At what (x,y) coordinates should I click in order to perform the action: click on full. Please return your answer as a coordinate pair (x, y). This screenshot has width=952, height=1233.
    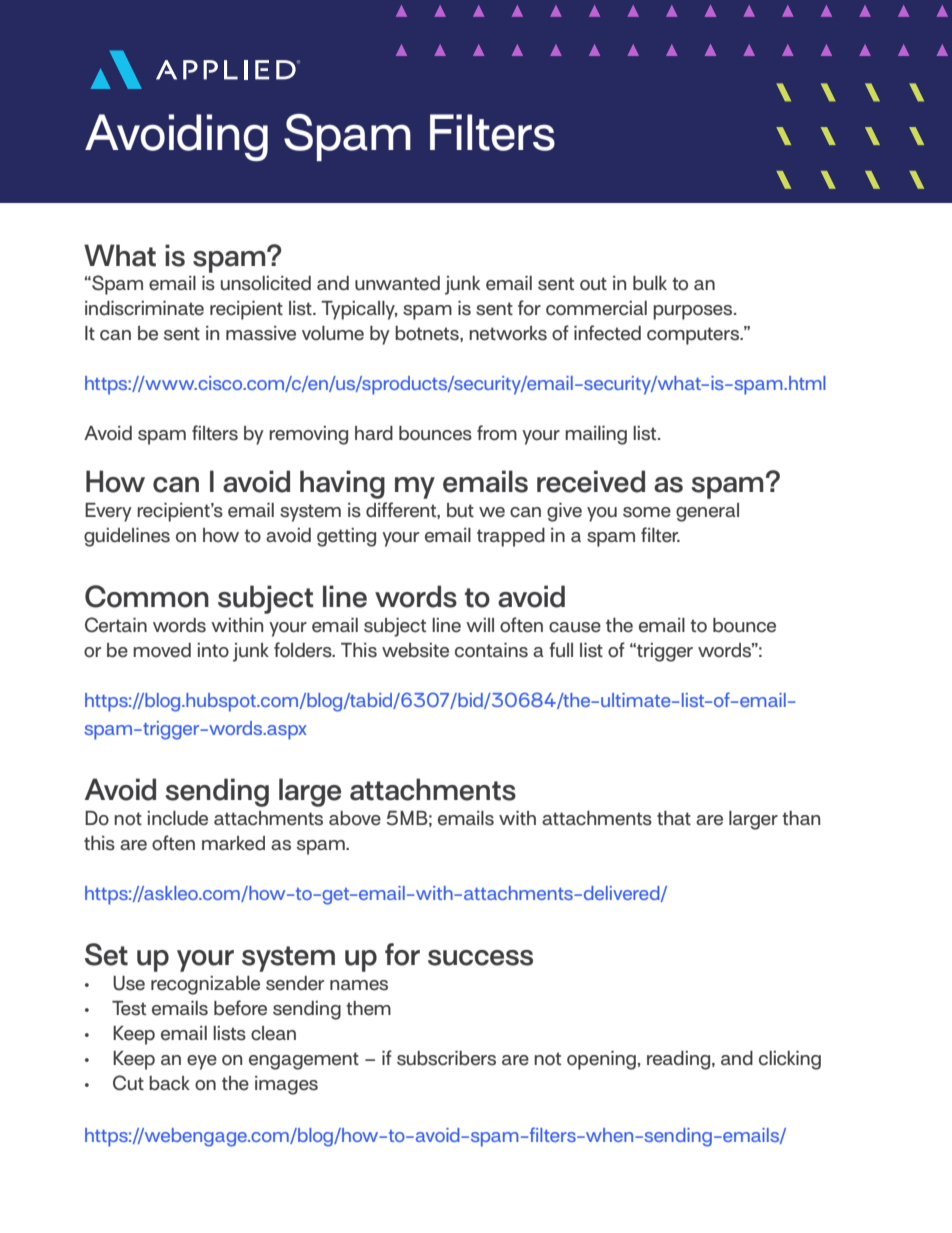
    Looking at the image, I should click on (561, 650).
